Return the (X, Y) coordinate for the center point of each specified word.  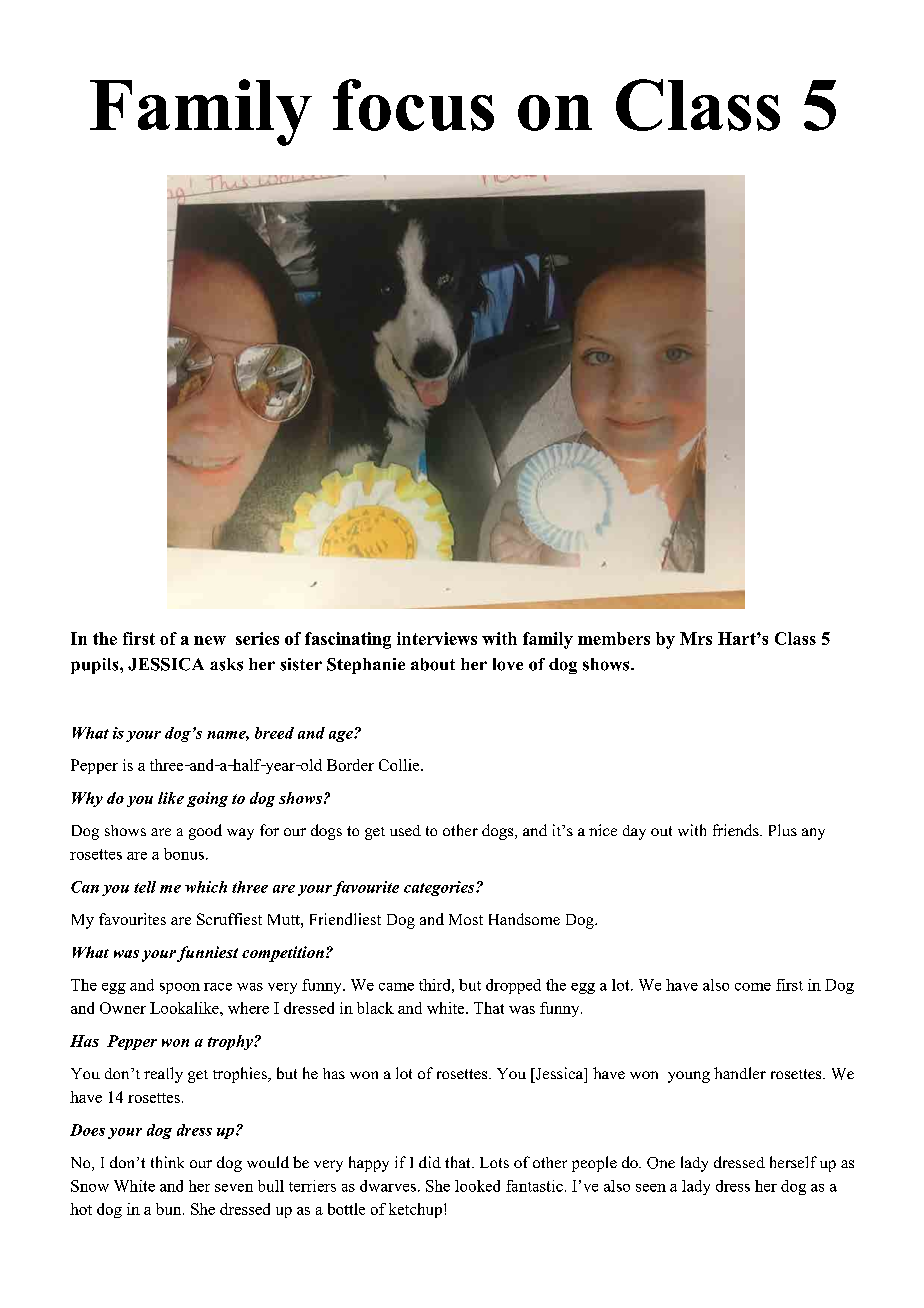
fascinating (348, 640)
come (753, 987)
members (614, 638)
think (167, 1162)
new (210, 640)
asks (226, 664)
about (433, 664)
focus (413, 105)
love (508, 664)
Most (466, 919)
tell (145, 887)
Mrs (696, 638)
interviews (437, 638)
